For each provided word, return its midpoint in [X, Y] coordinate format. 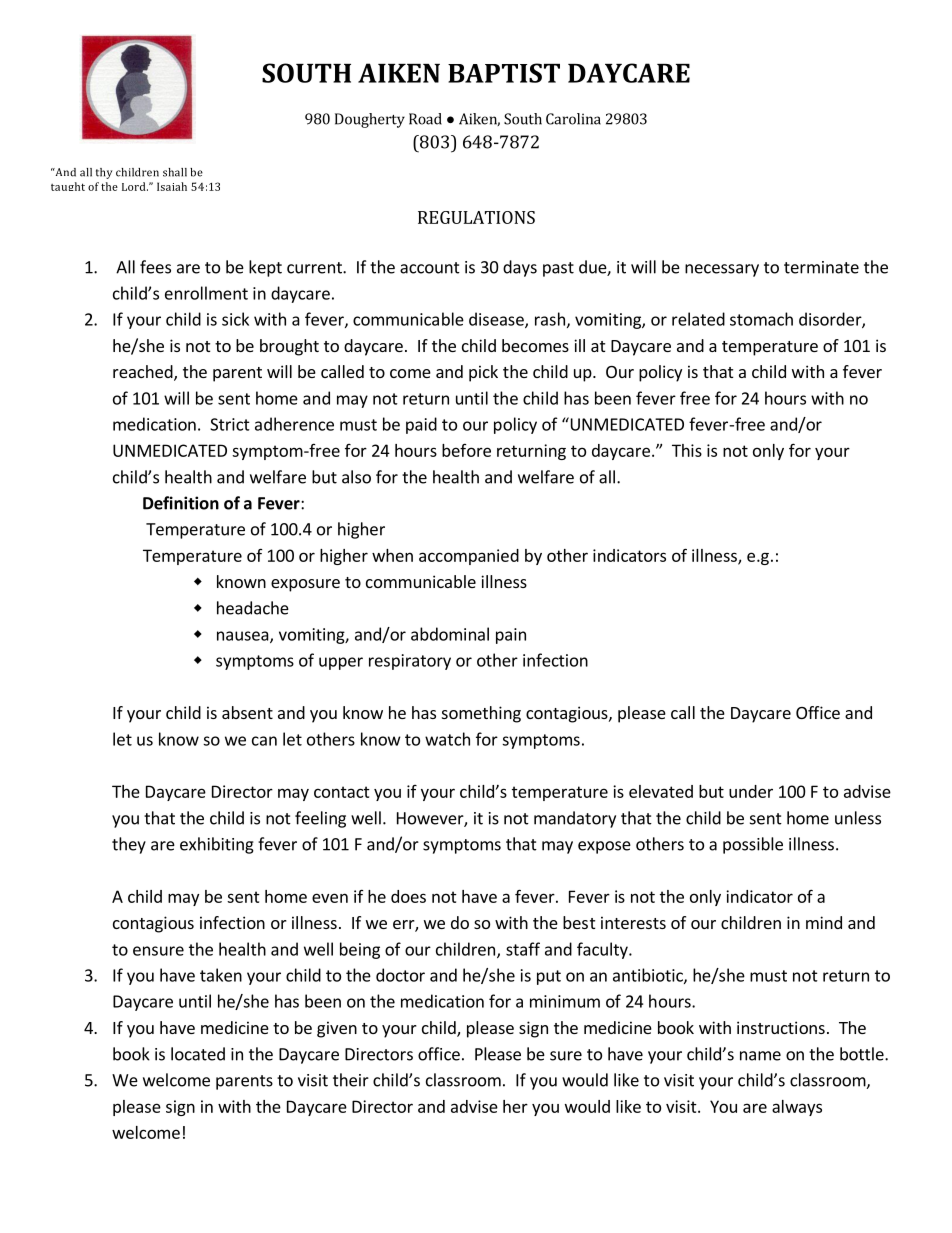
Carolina [573, 119]
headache [253, 608]
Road [425, 119]
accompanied [469, 557]
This [687, 450]
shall [175, 172]
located [198, 1054]
